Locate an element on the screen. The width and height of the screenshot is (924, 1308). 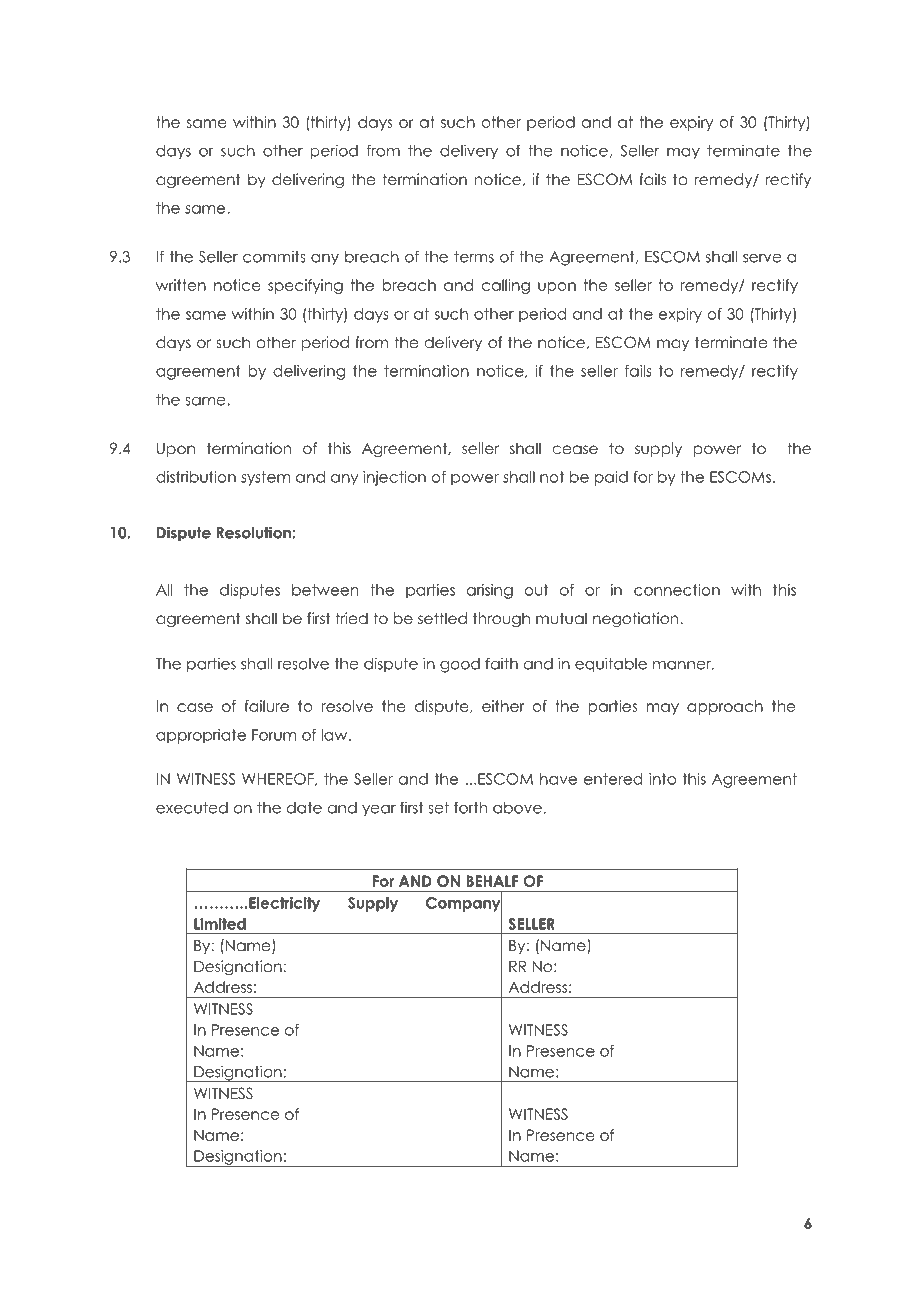
connection is located at coordinates (677, 590).
